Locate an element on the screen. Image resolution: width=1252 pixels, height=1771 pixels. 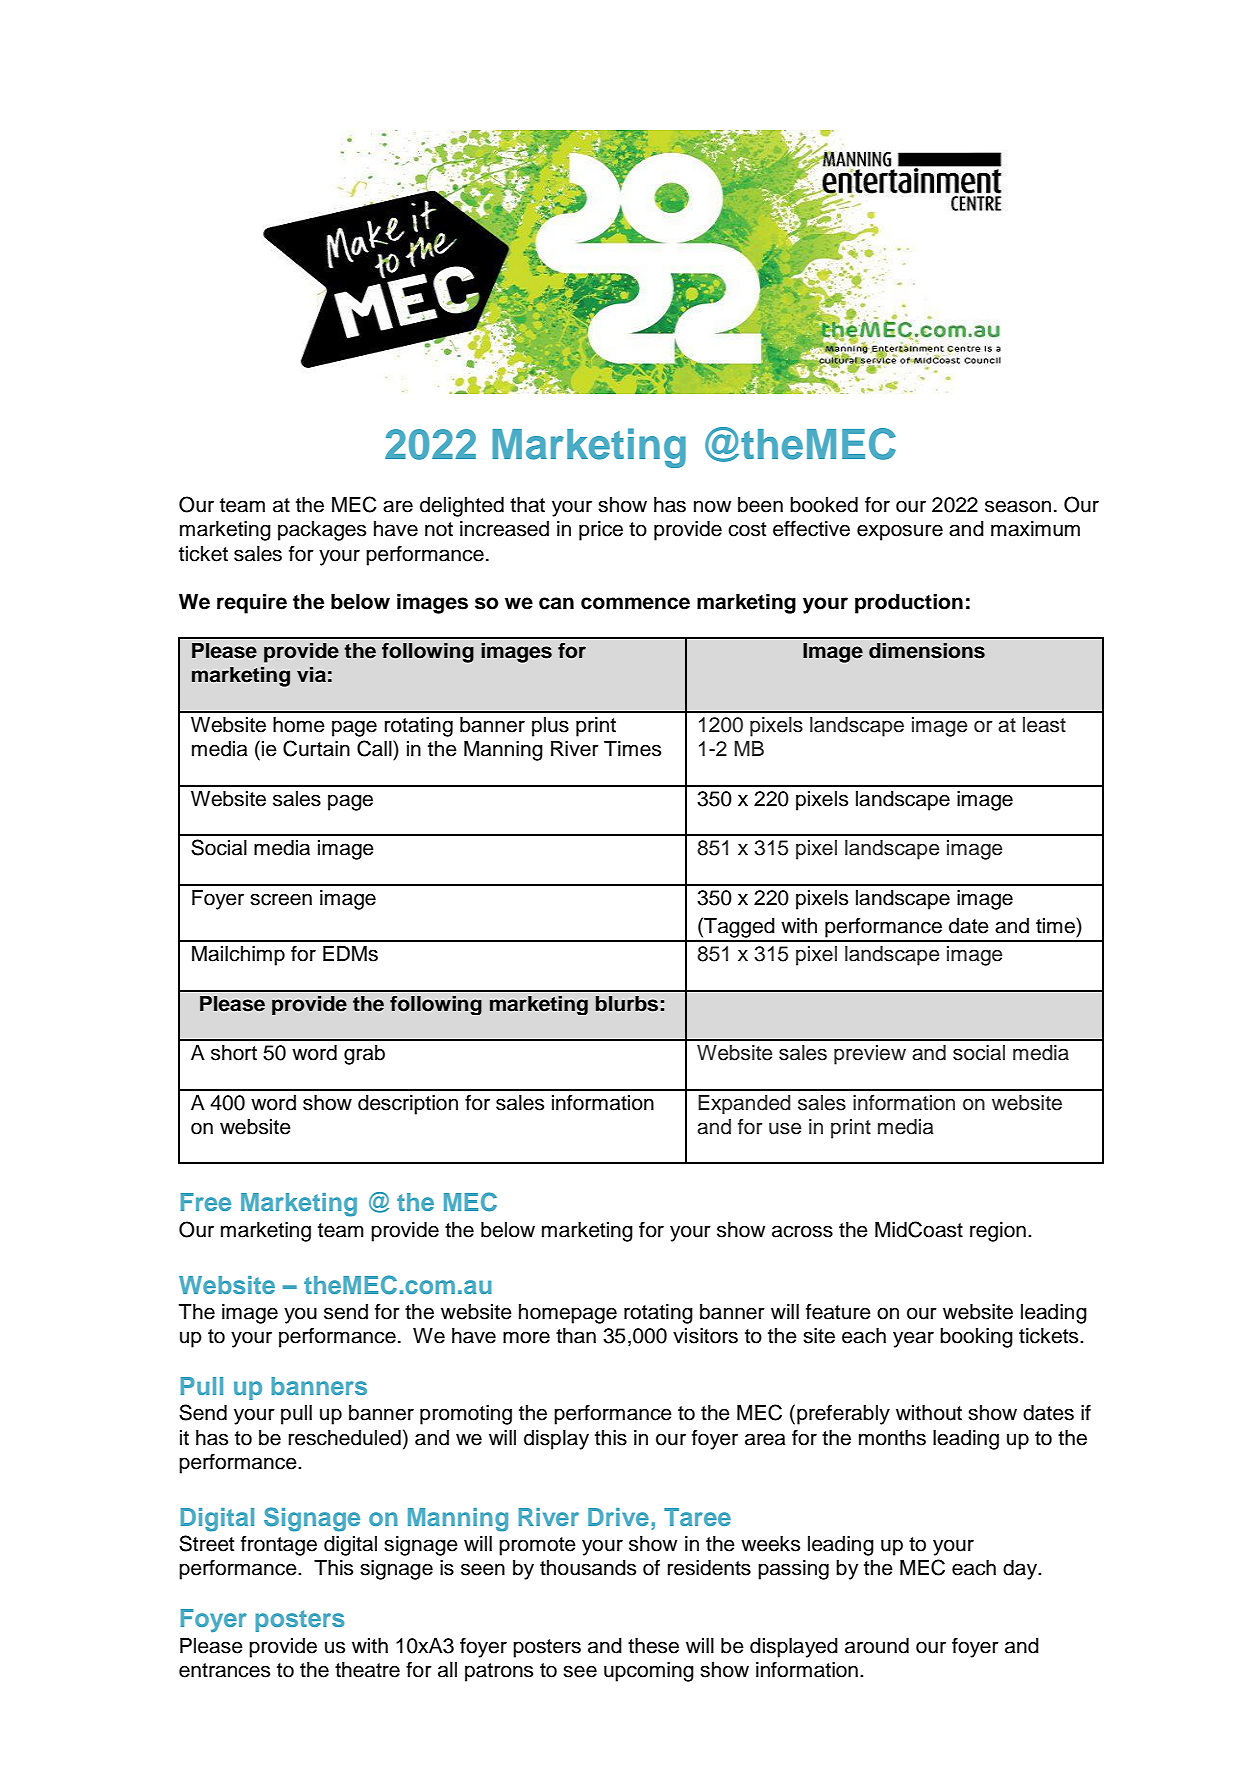
theatre is located at coordinates (367, 1670).
